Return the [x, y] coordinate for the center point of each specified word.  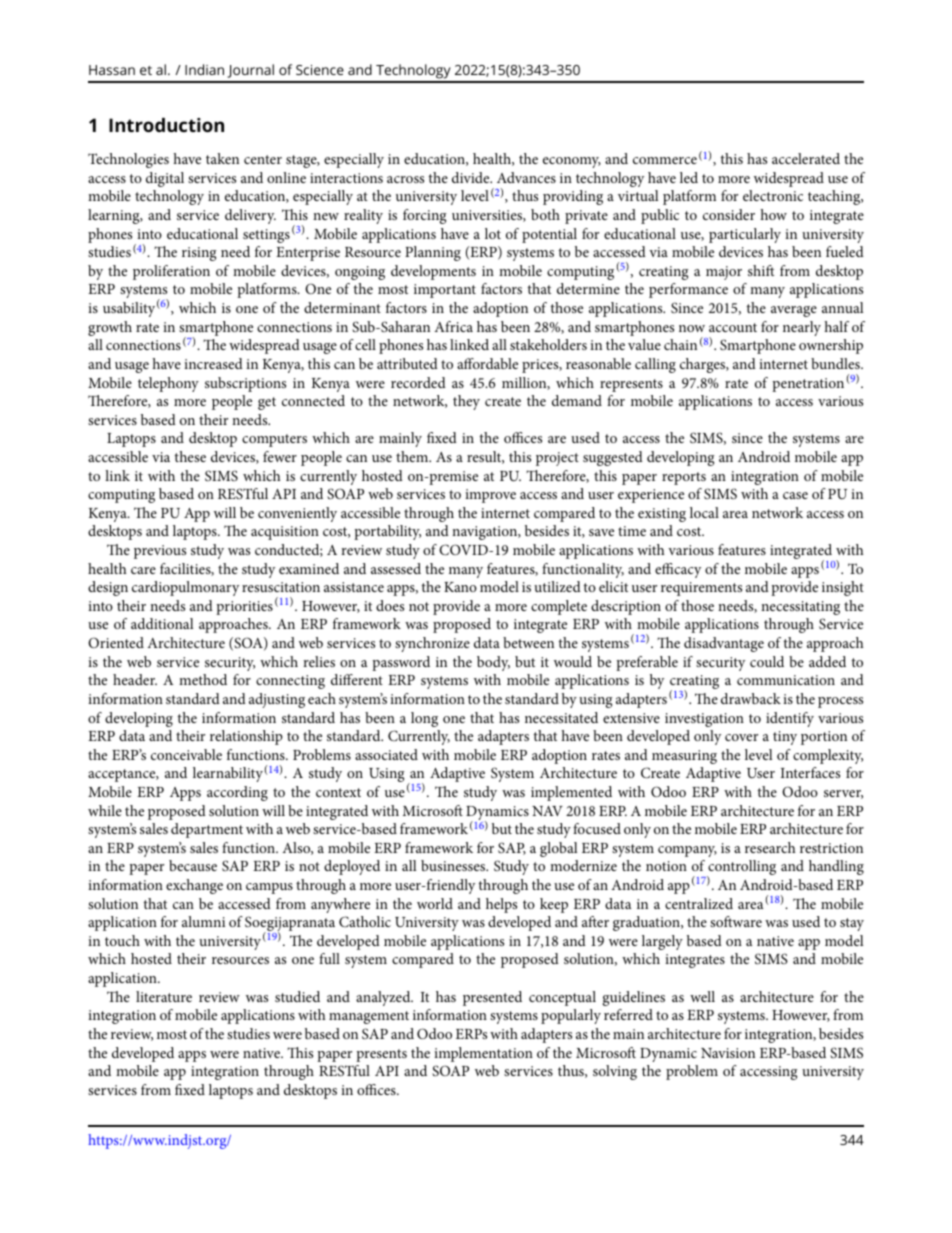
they [466, 402]
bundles [836, 363]
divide [472, 177]
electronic [773, 195]
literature [164, 996]
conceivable [186, 754]
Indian [204, 69]
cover [741, 737]
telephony [168, 384]
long [424, 719]
